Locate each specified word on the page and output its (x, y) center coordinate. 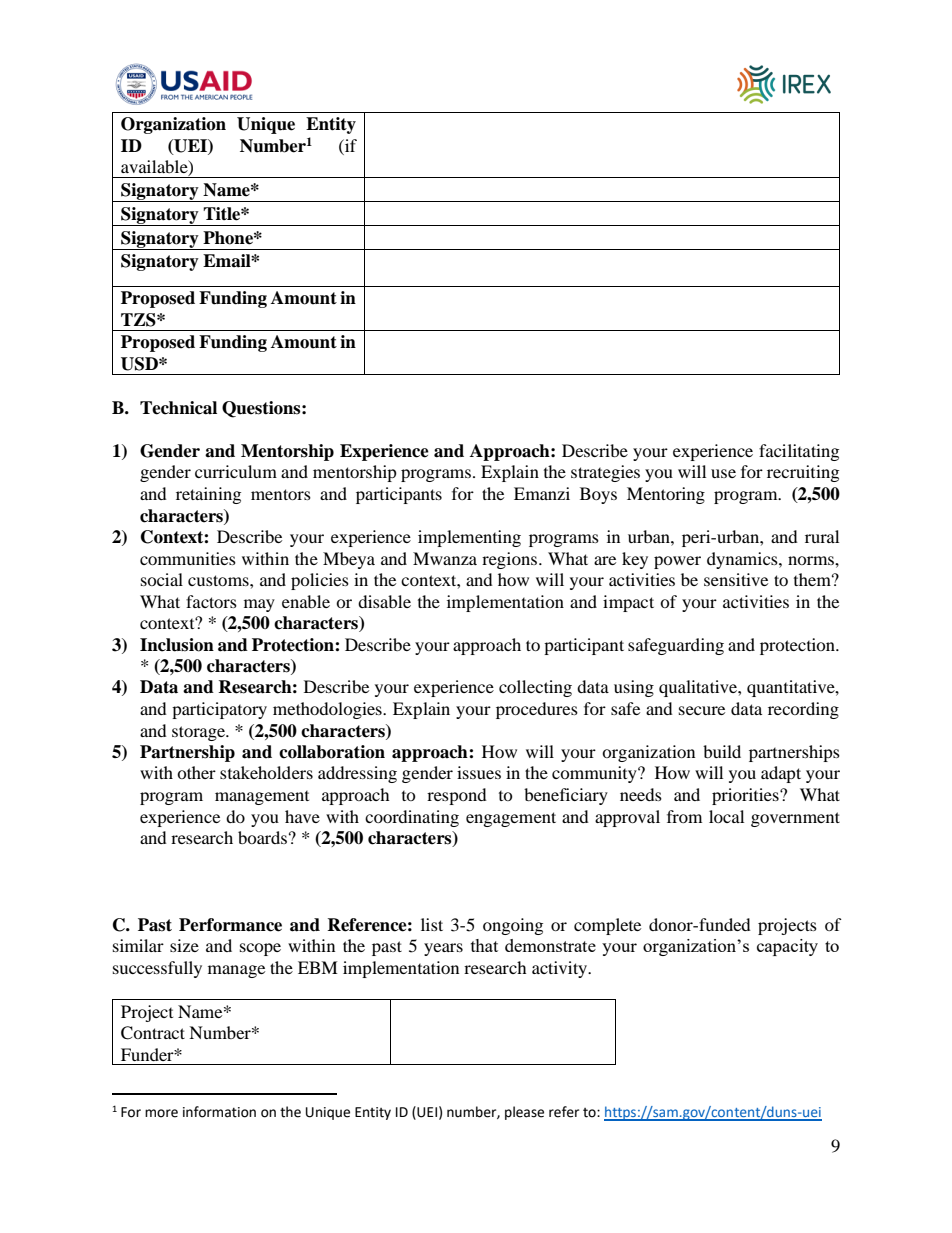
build (722, 751)
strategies (605, 473)
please (524, 1113)
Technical (178, 408)
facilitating (799, 452)
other (196, 772)
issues (479, 772)
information (219, 1112)
